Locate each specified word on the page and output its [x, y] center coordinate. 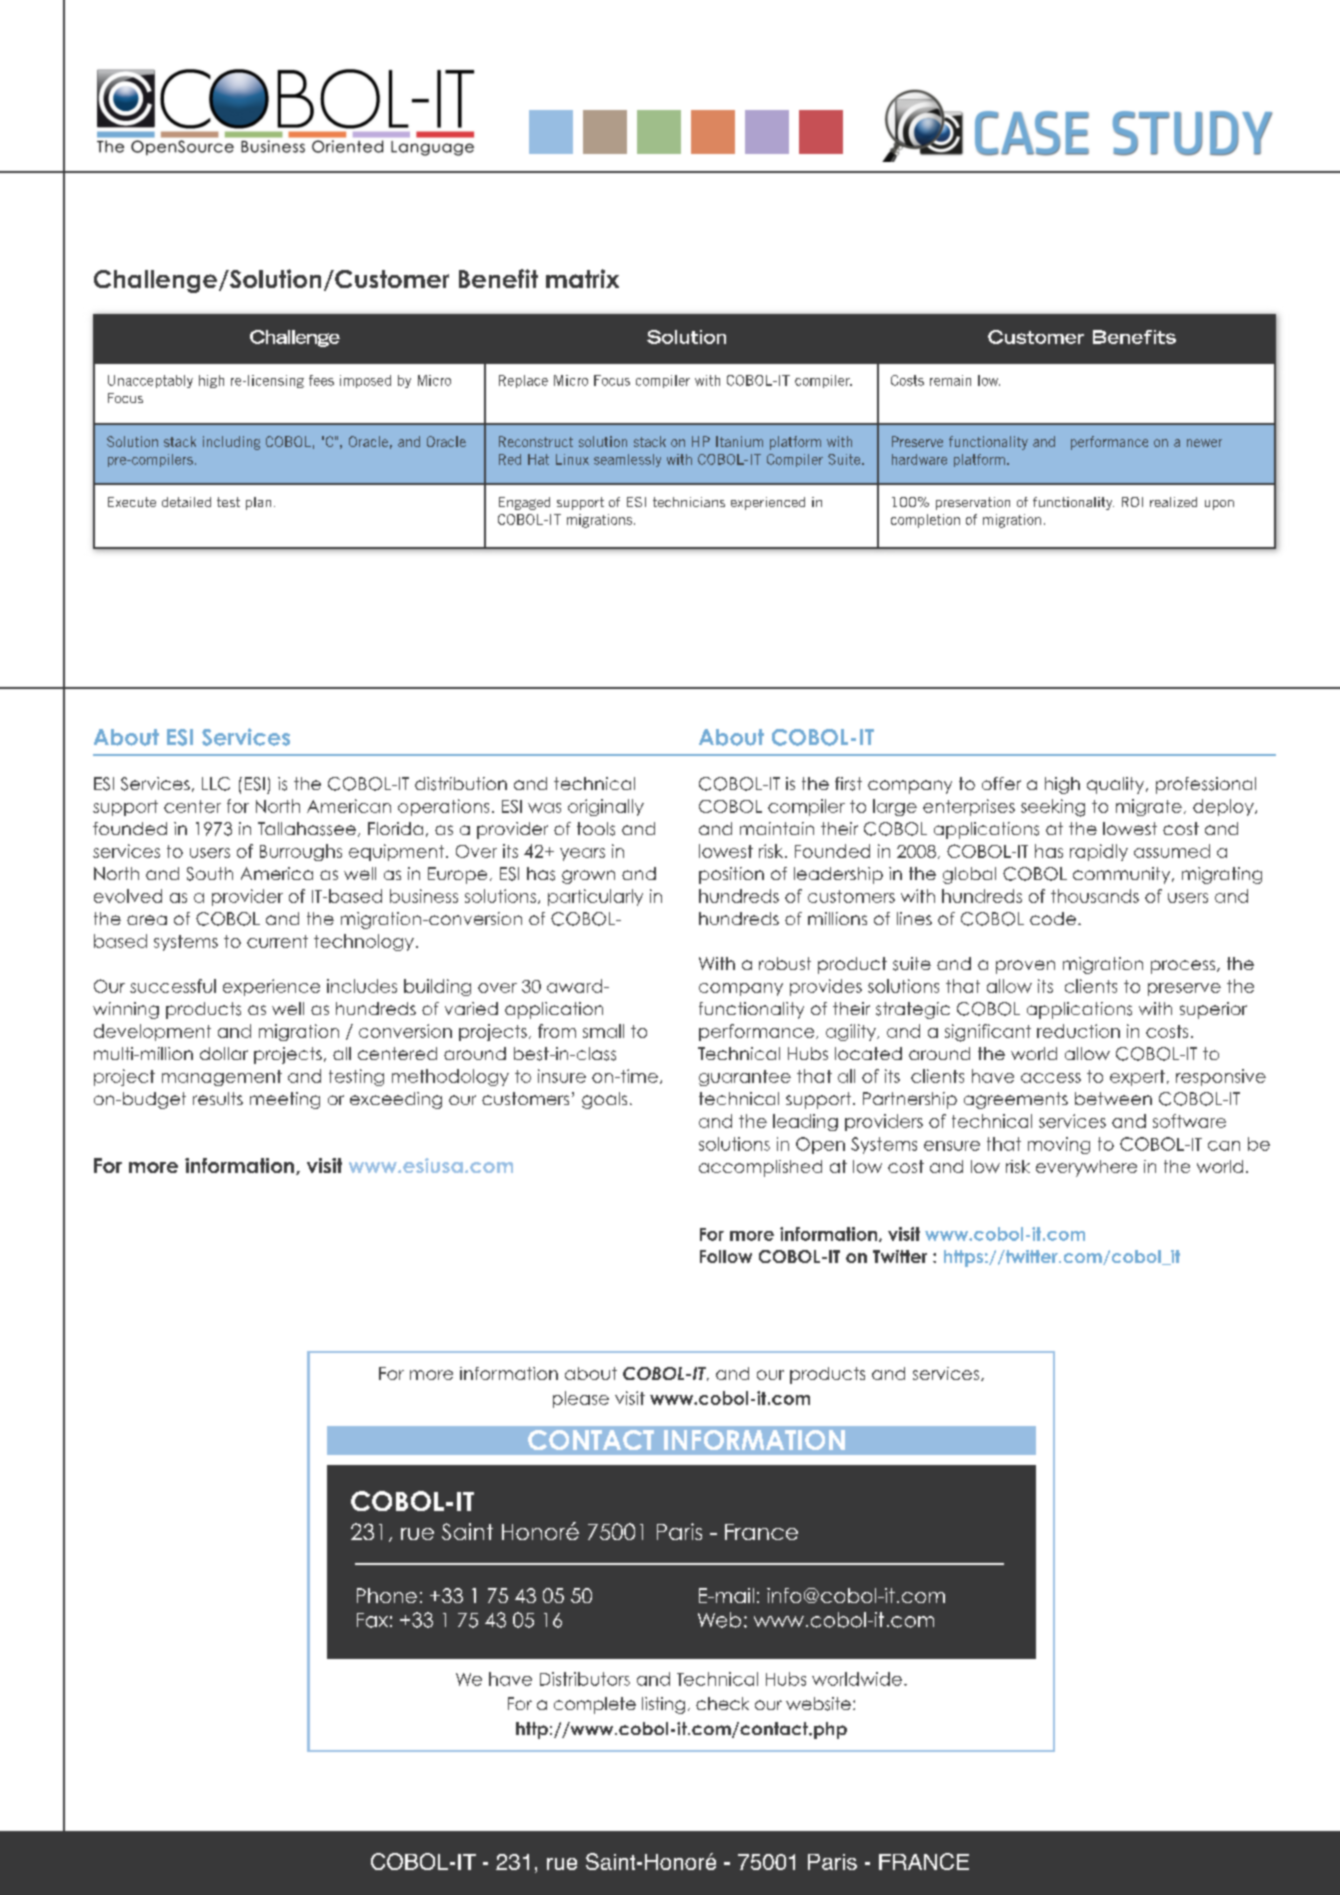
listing [663, 1705]
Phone [387, 1595]
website [818, 1704]
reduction [1078, 1031]
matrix [582, 278]
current [277, 941]
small [603, 1031]
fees [321, 380]
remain [950, 380]
